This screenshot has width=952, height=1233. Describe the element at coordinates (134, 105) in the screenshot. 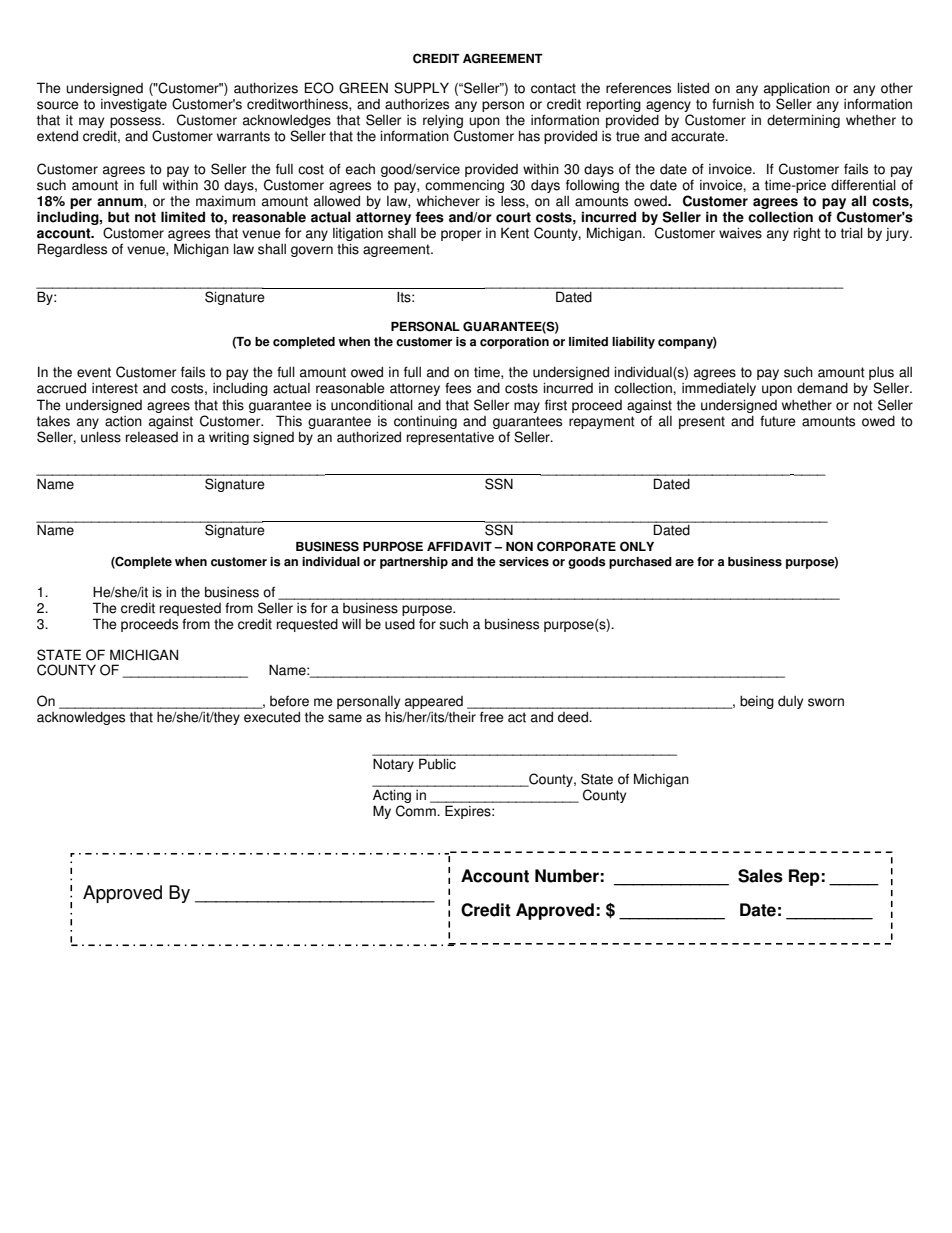

I see `investigate` at that location.
